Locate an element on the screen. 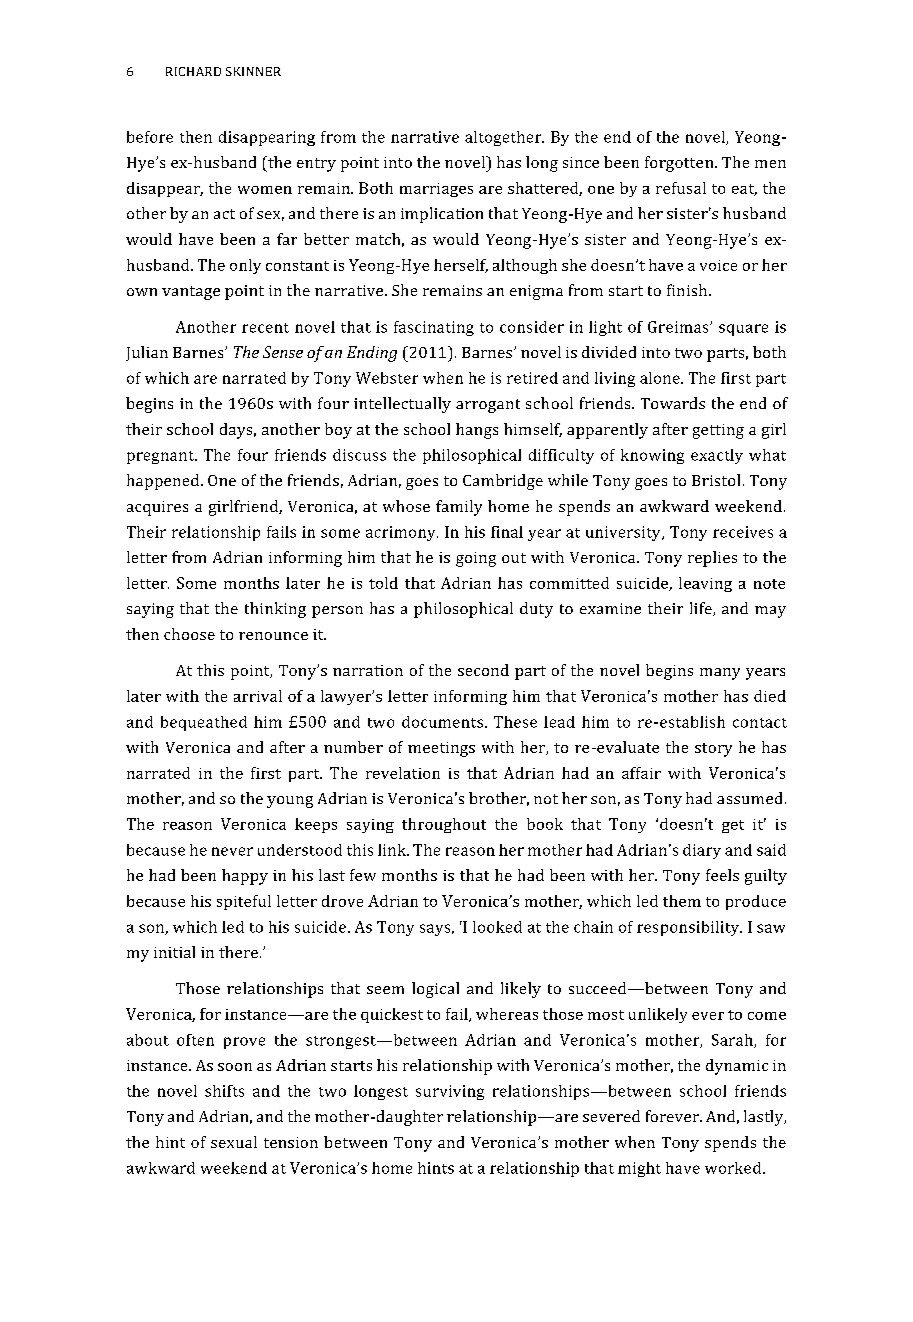 The height and width of the screenshot is (1322, 913). forgotten is located at coordinates (680, 164).
